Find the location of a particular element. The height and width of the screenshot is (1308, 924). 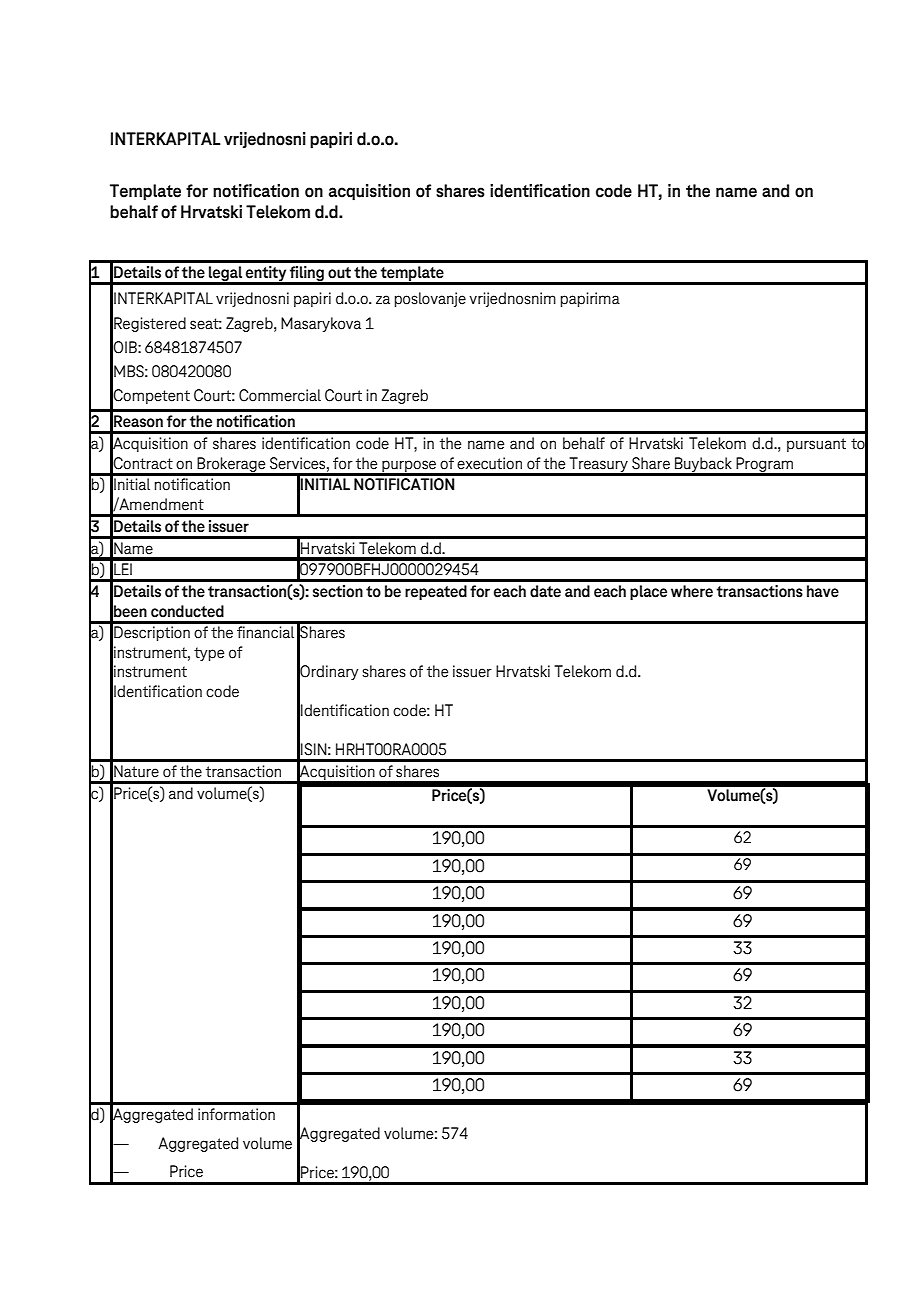

where is located at coordinates (692, 591).
